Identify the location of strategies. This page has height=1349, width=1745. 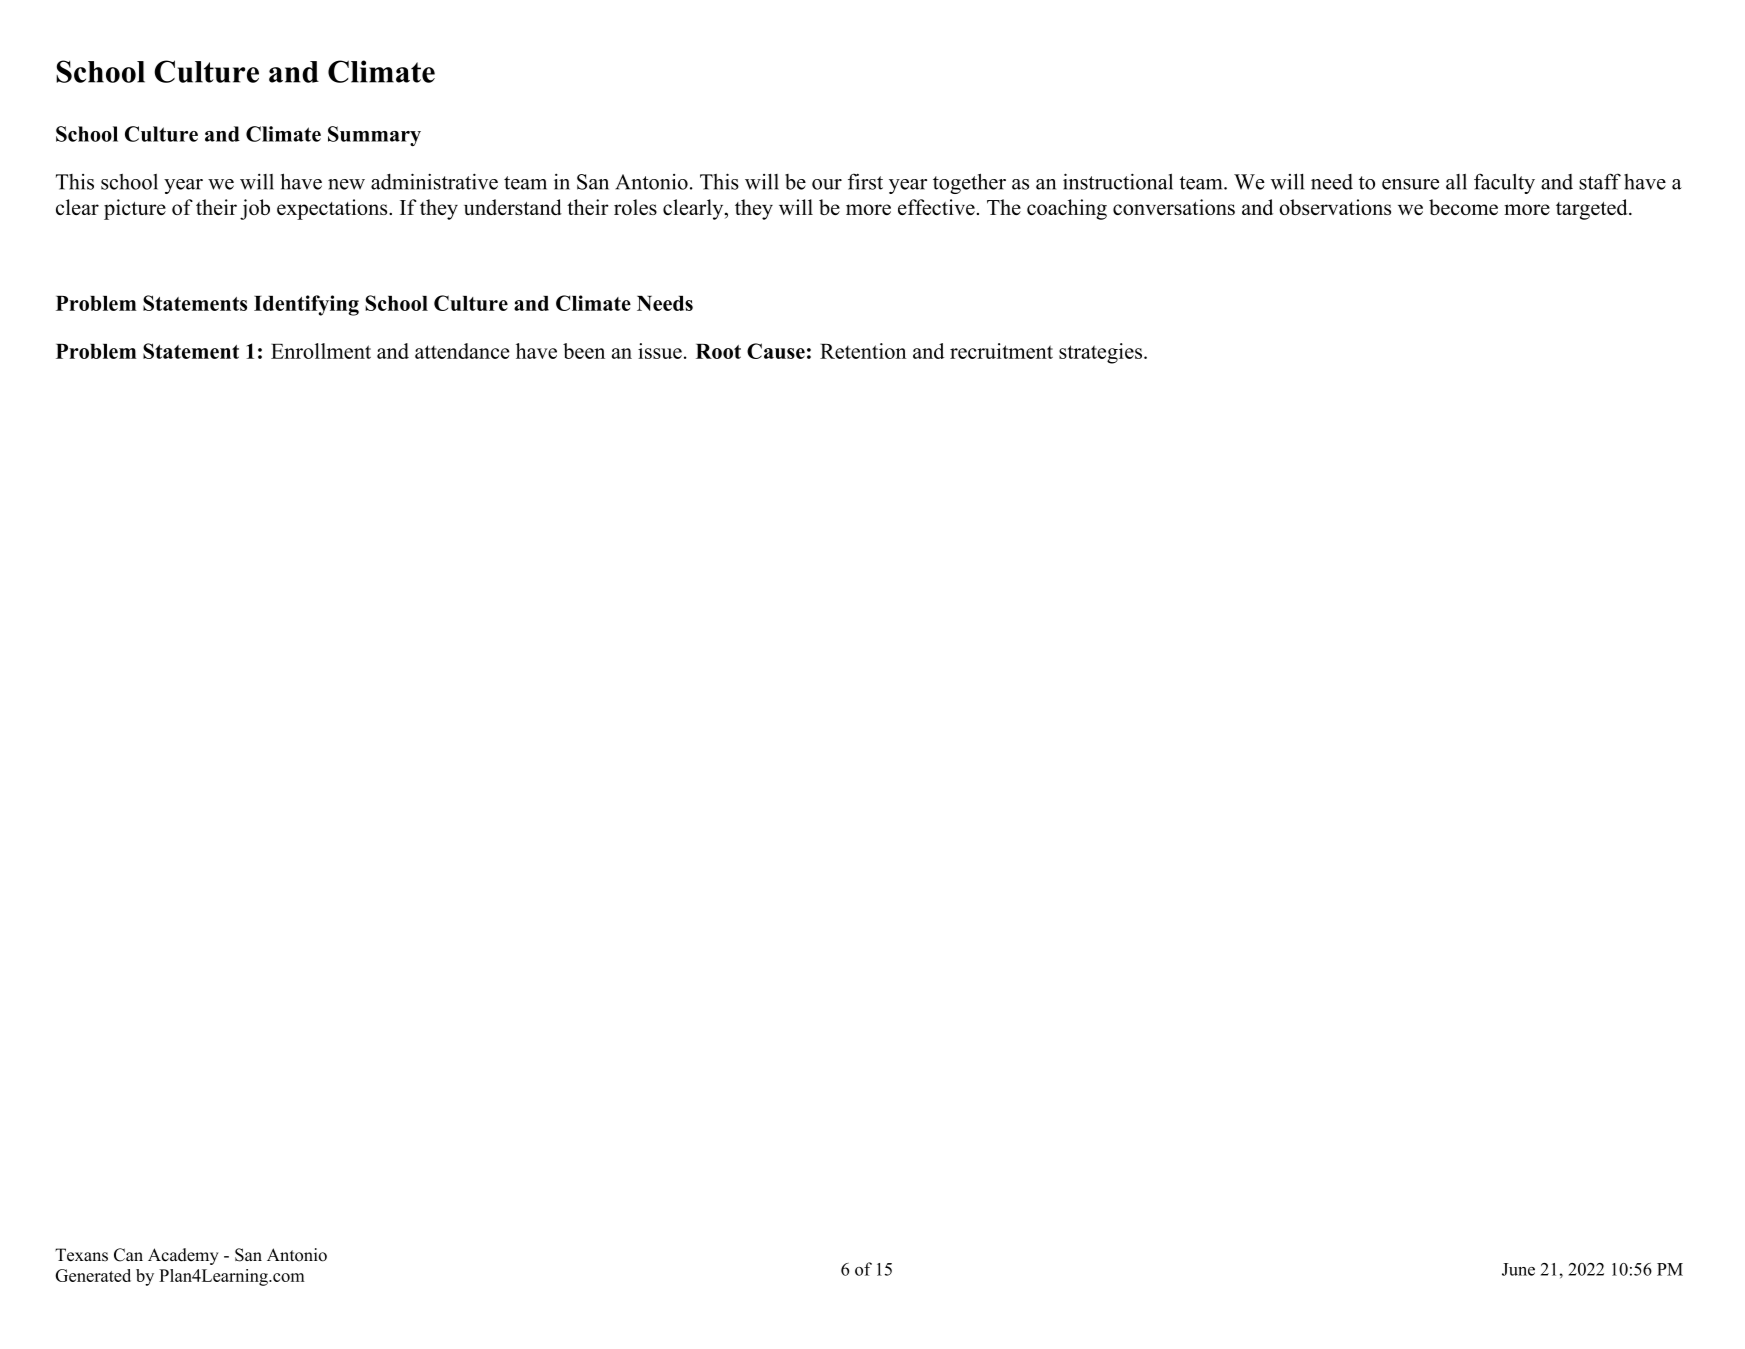
(1100, 353).
